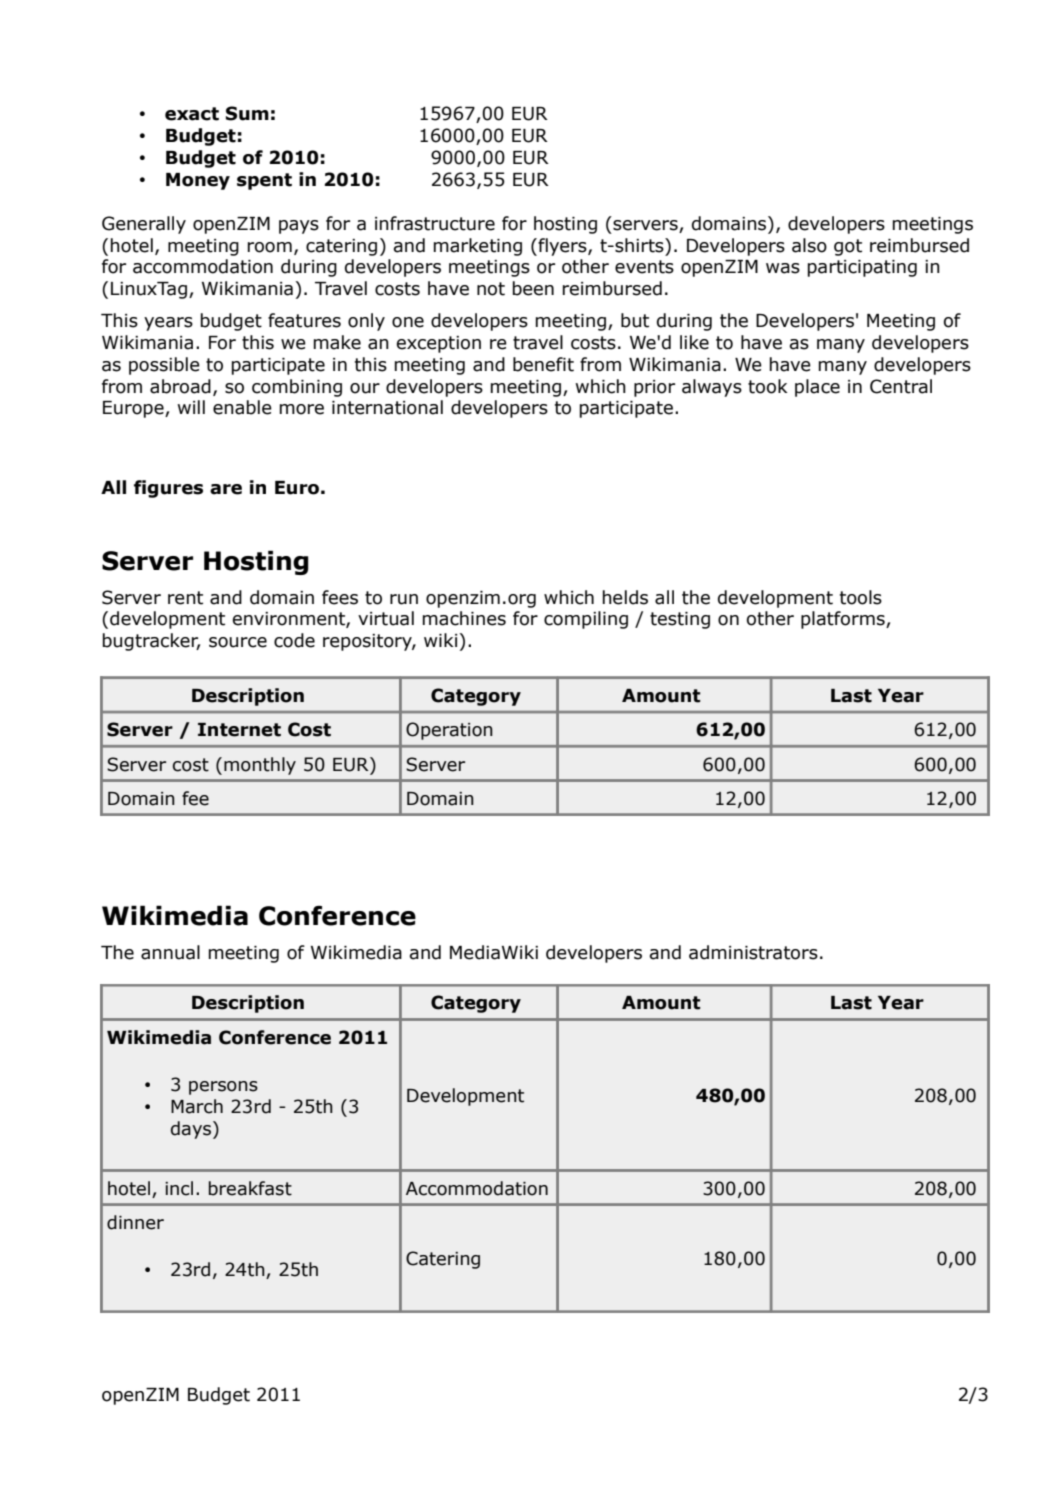 The image size is (1064, 1506). What do you see at coordinates (817, 388) in the image?
I see `place` at bounding box center [817, 388].
